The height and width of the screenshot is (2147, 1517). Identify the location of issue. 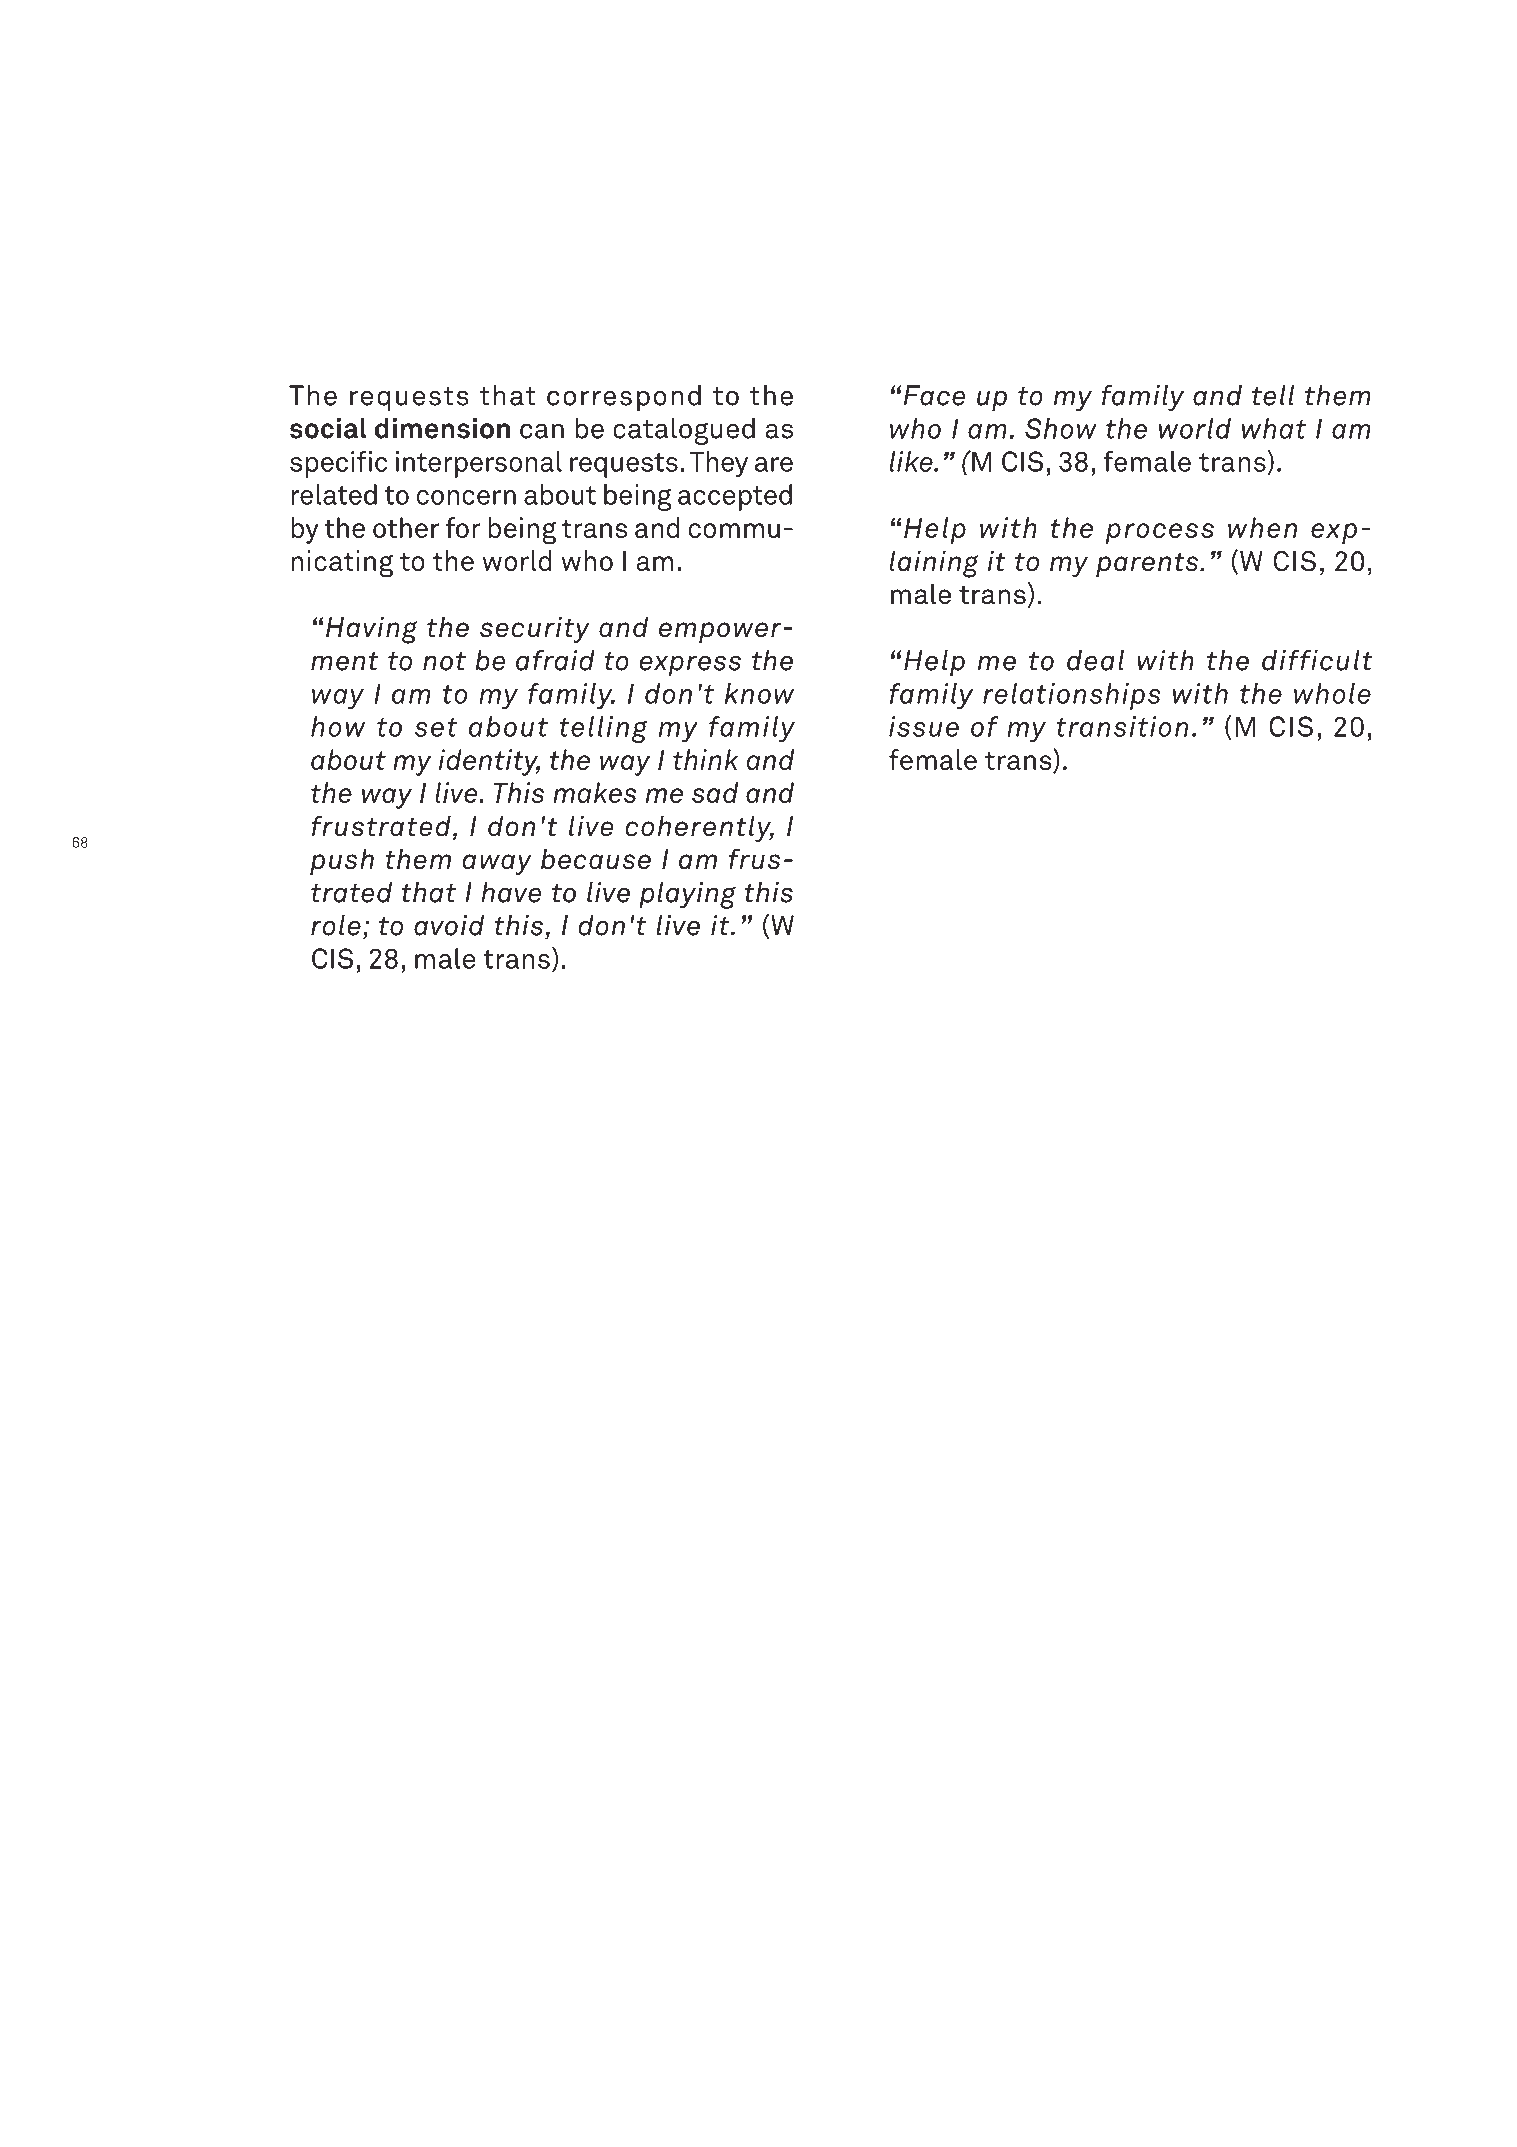
(924, 726).
